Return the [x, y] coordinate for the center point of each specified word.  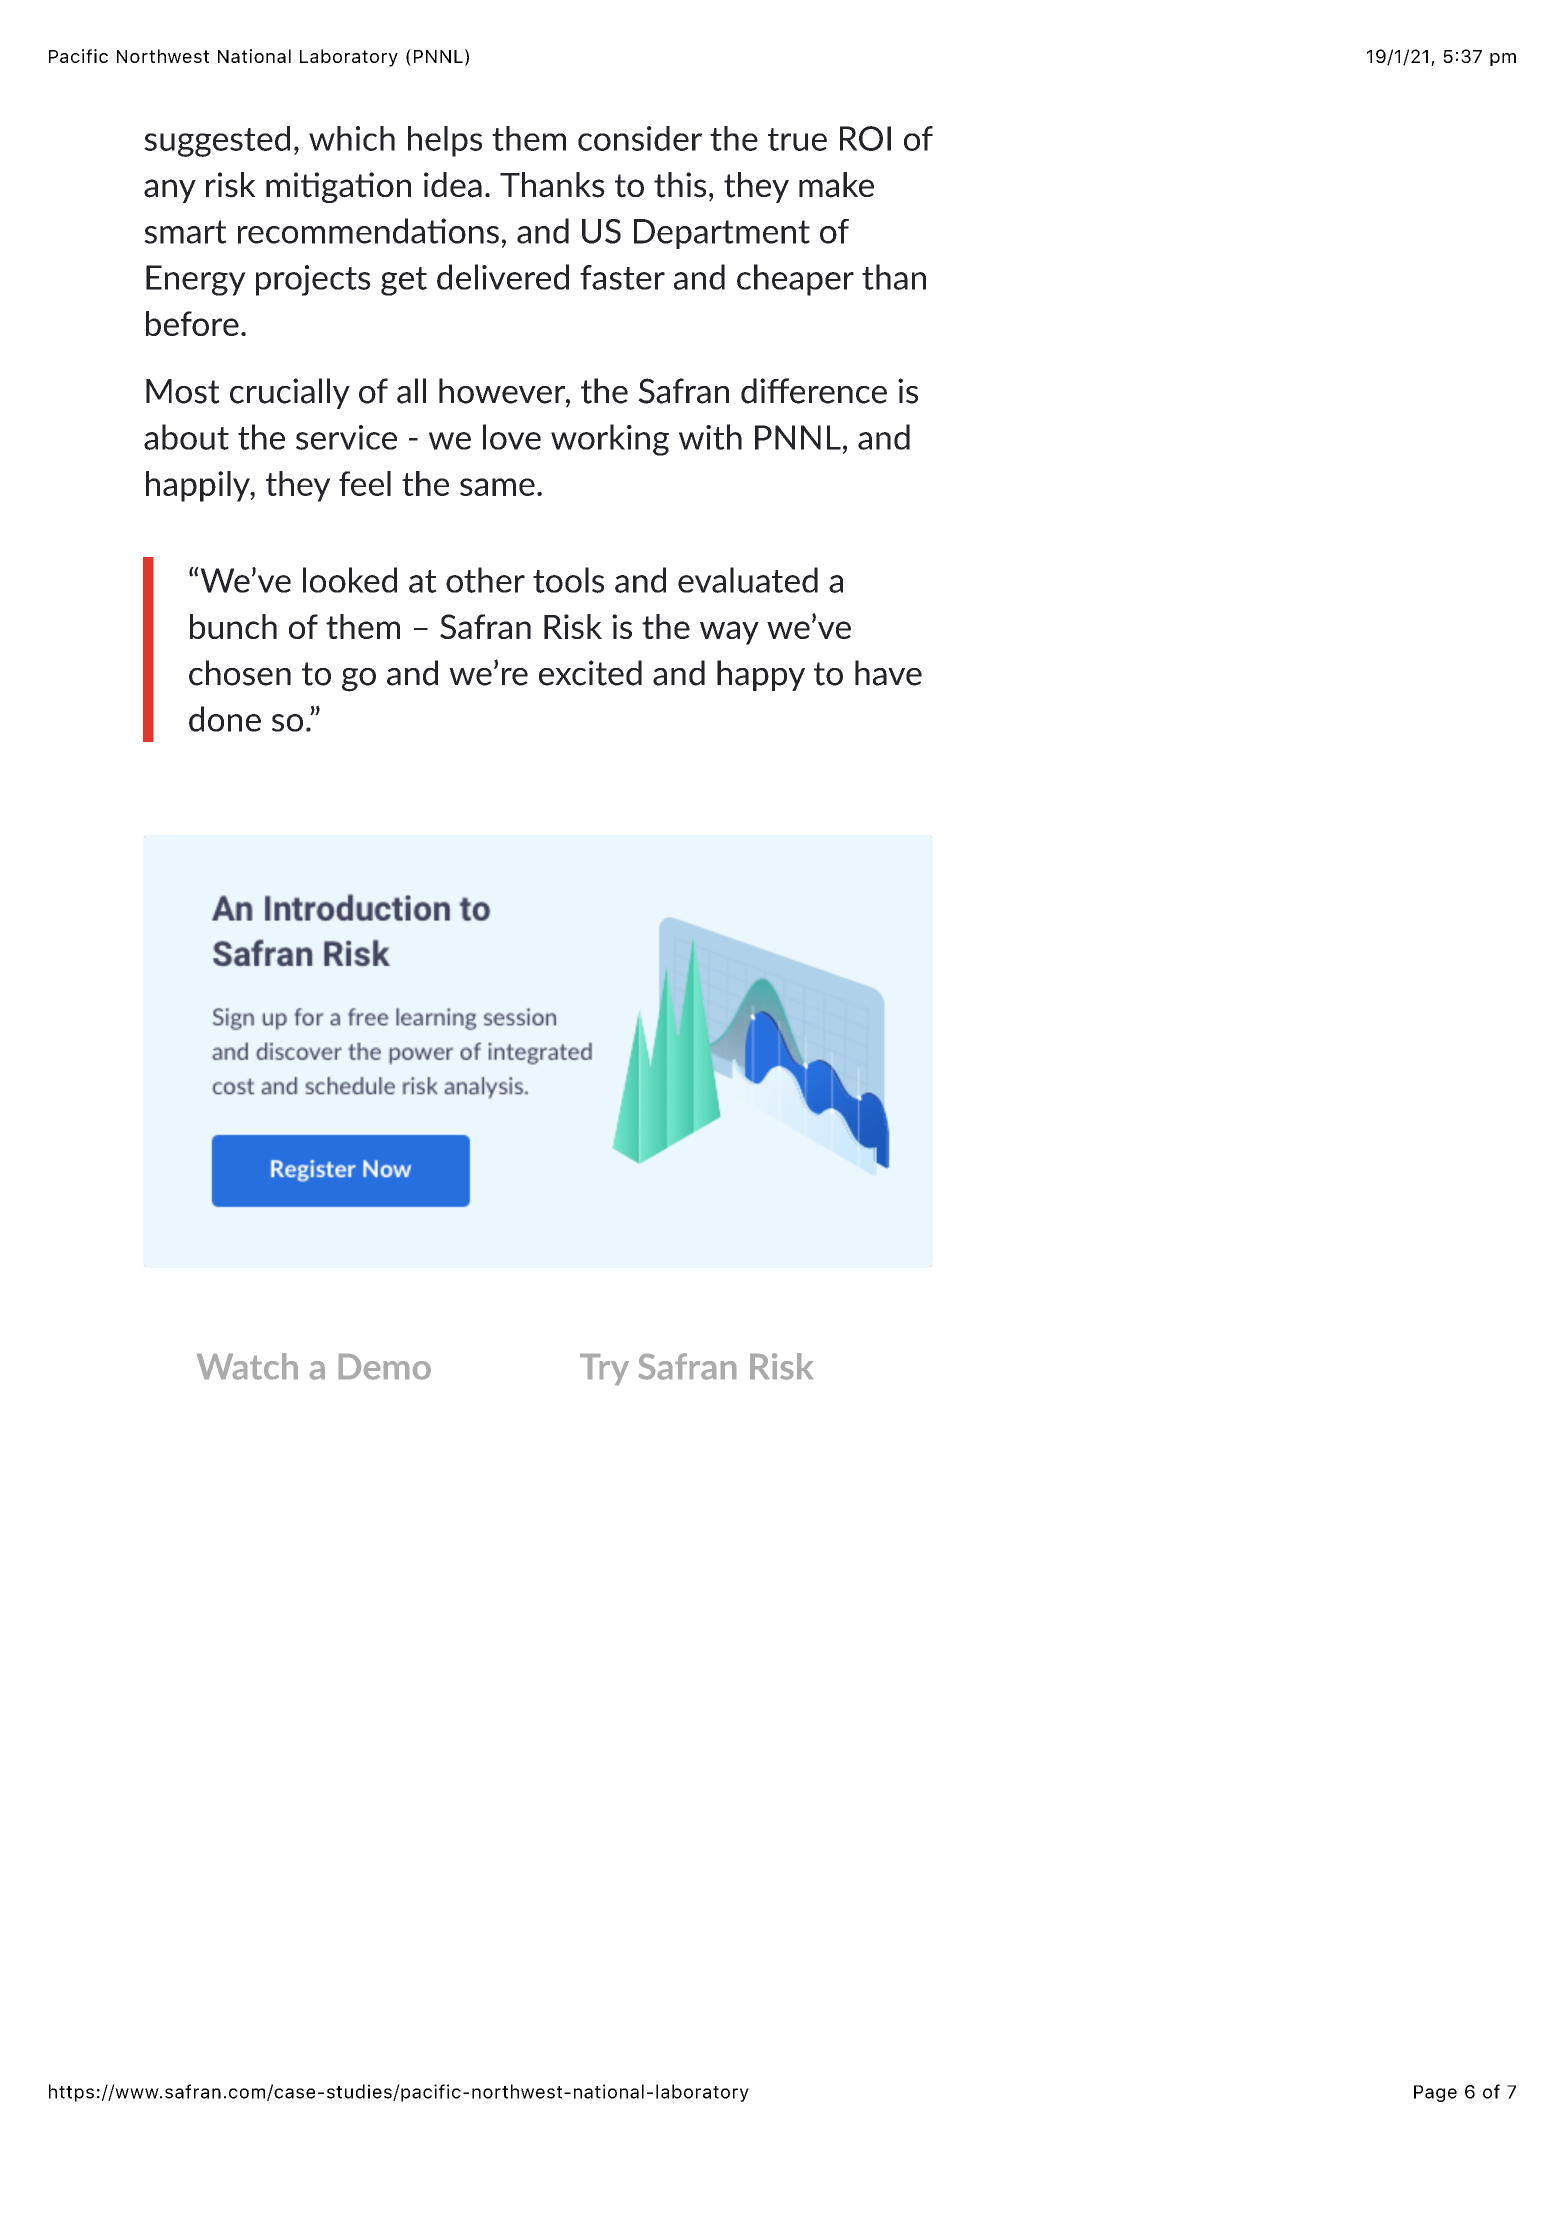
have [888, 673]
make [836, 185]
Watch [247, 1366]
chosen [240, 673]
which [352, 138]
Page [1435, 2093]
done [225, 719]
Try [604, 1369]
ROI [865, 138]
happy [761, 675]
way [729, 633]
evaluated [748, 580]
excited [590, 673]
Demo [385, 1367]
